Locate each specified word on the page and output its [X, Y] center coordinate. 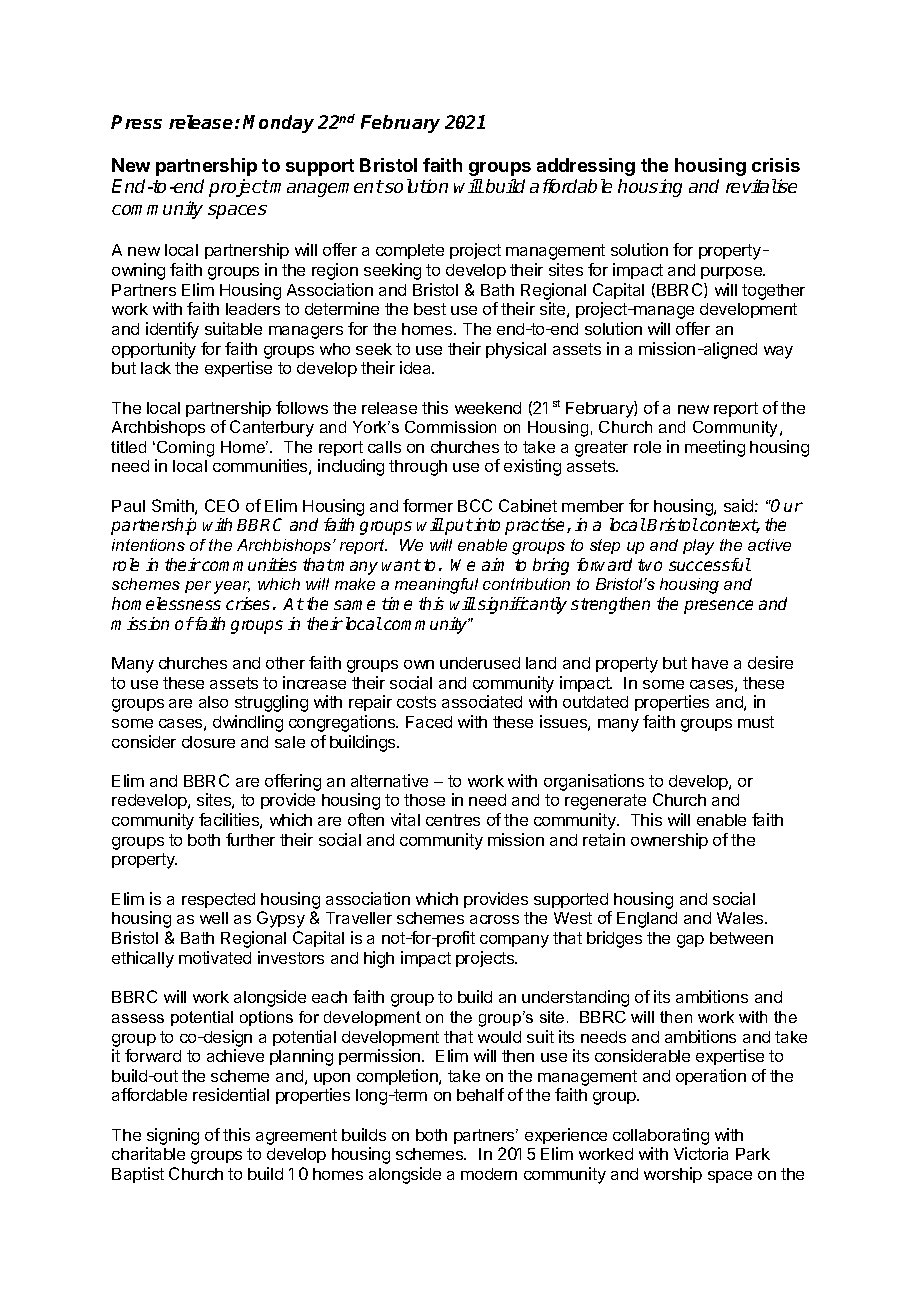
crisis [776, 165]
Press [136, 122]
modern [489, 1174]
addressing [586, 167]
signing [172, 1138]
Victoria [701, 1153]
